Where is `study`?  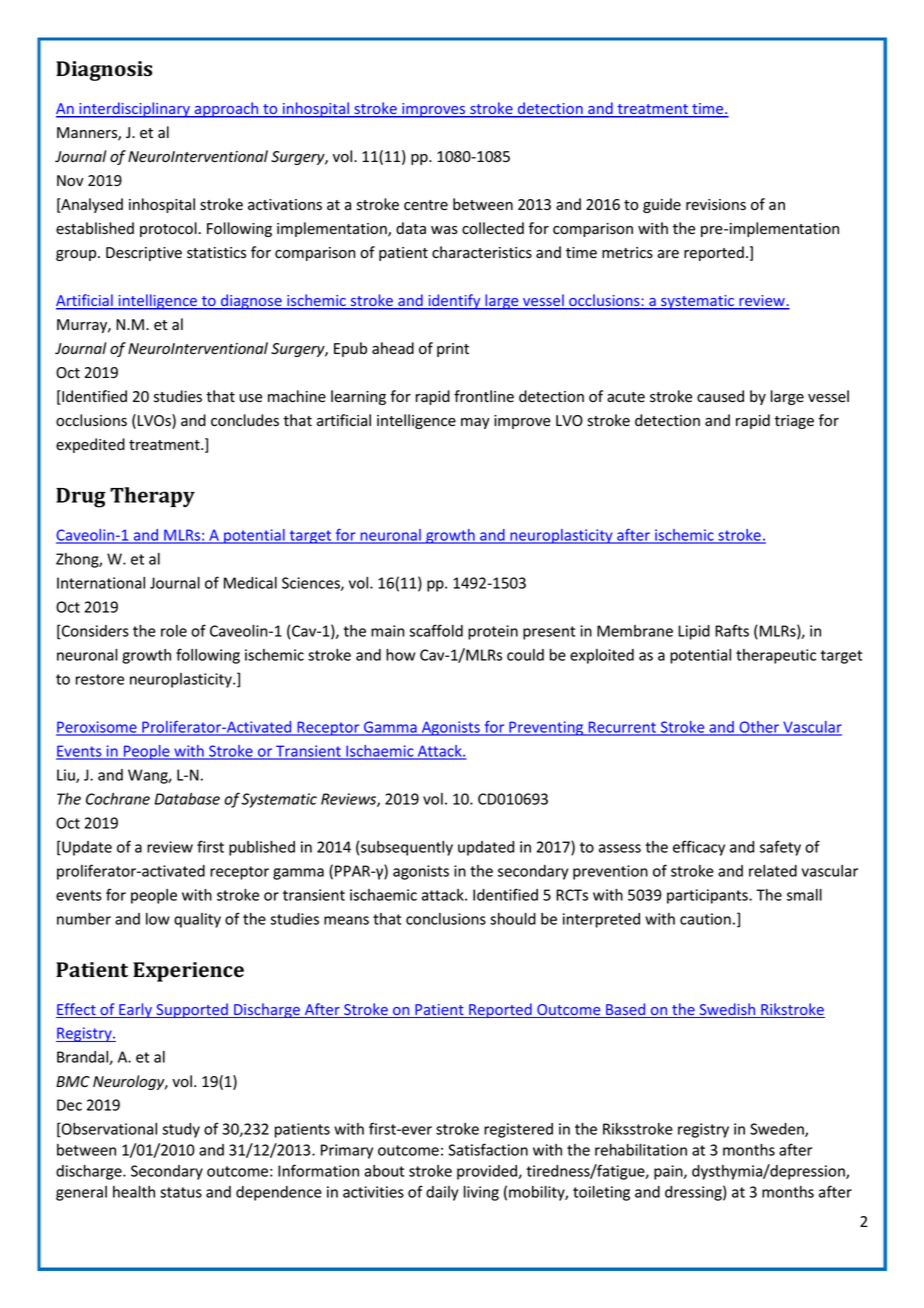
study is located at coordinates (181, 1130).
